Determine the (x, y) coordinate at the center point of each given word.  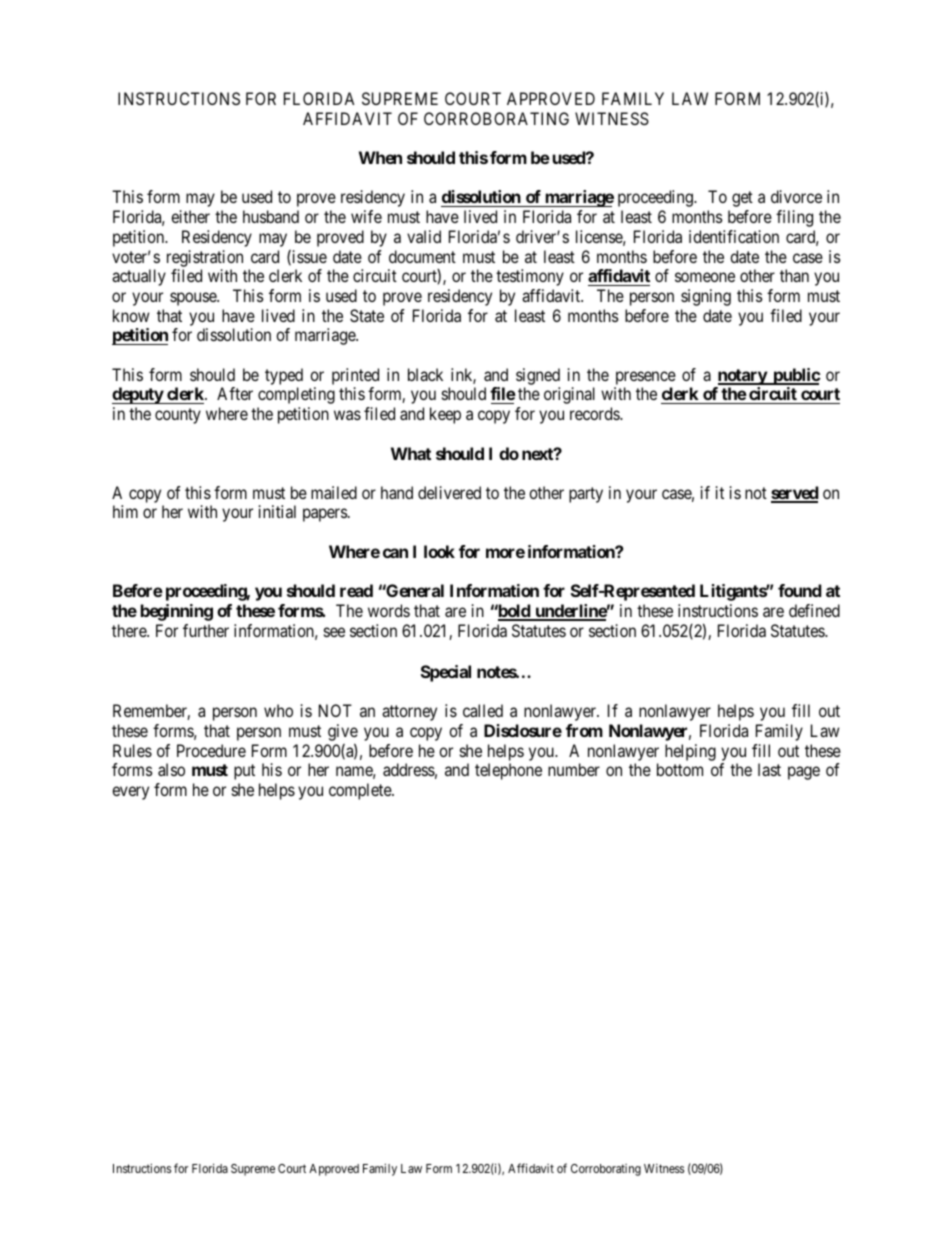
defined (814, 610)
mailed (334, 492)
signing (706, 297)
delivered (449, 492)
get (742, 199)
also (171, 769)
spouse (194, 299)
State (367, 315)
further (206, 630)
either (190, 216)
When (380, 157)
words (389, 610)
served (795, 494)
